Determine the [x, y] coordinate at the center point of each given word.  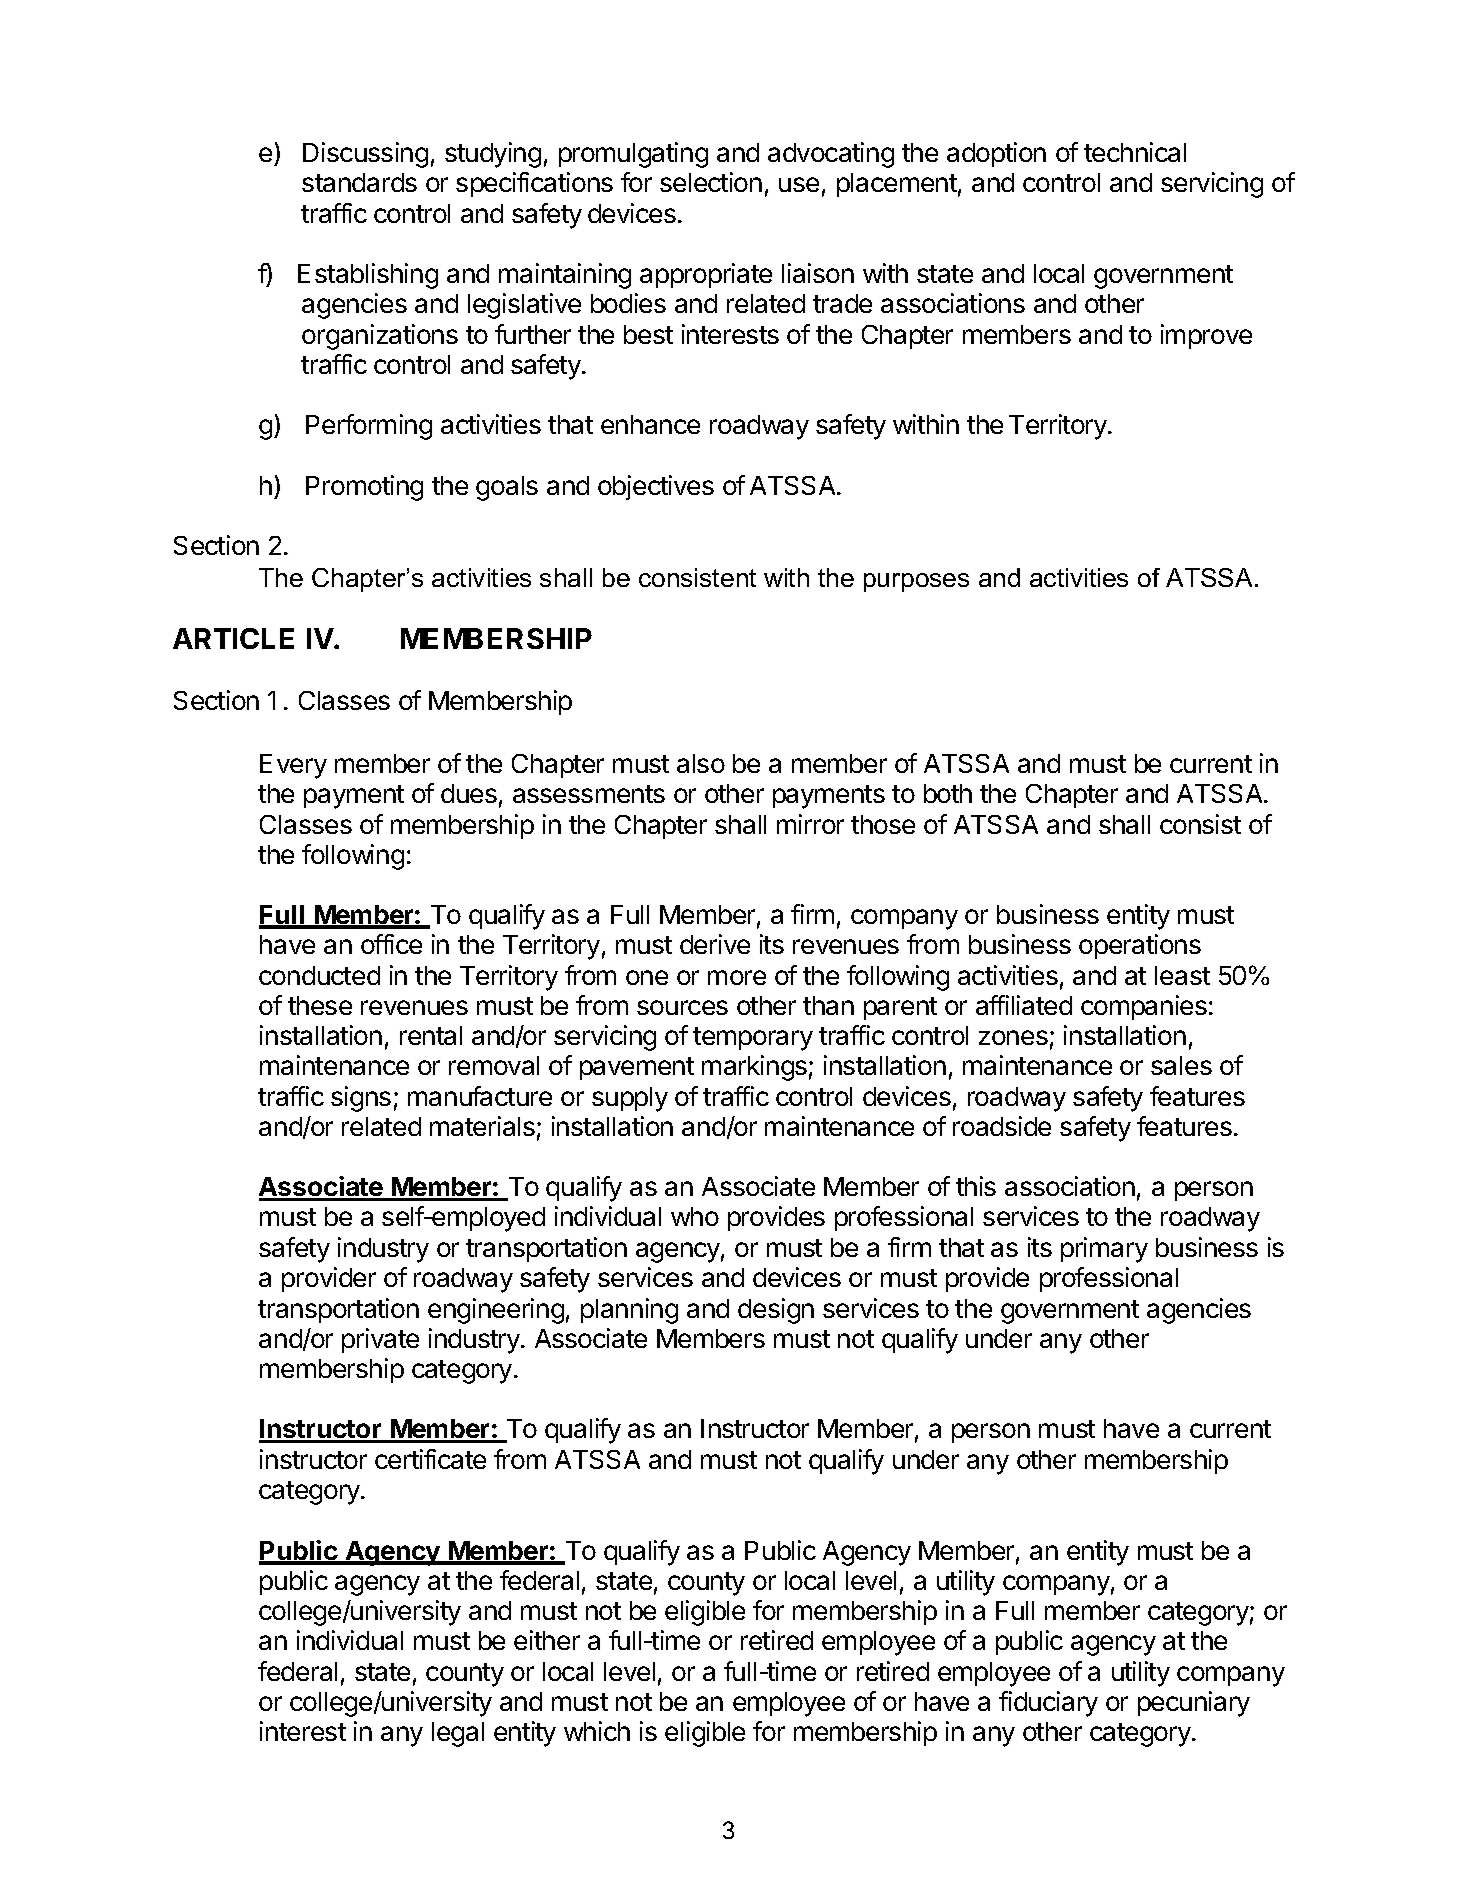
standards [359, 182]
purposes [916, 582]
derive [715, 944]
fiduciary [1048, 1704]
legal [458, 1734]
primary [1104, 1250]
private [380, 1340]
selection [711, 182]
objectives [656, 487]
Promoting [364, 488]
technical [1135, 152]
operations [1140, 946]
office [391, 944]
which [597, 1731]
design [776, 1311]
